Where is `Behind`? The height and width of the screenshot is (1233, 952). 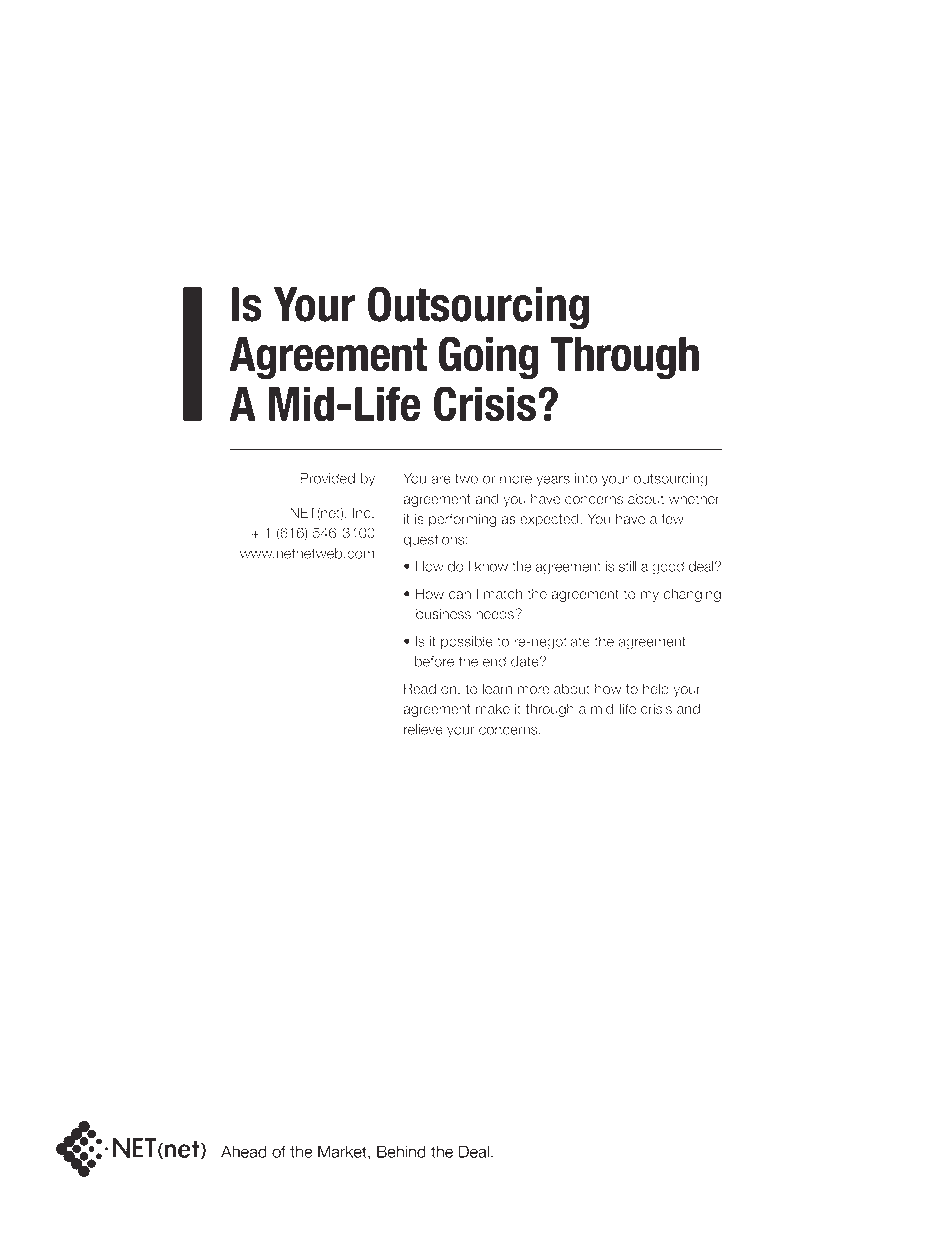 Behind is located at coordinates (401, 1151).
